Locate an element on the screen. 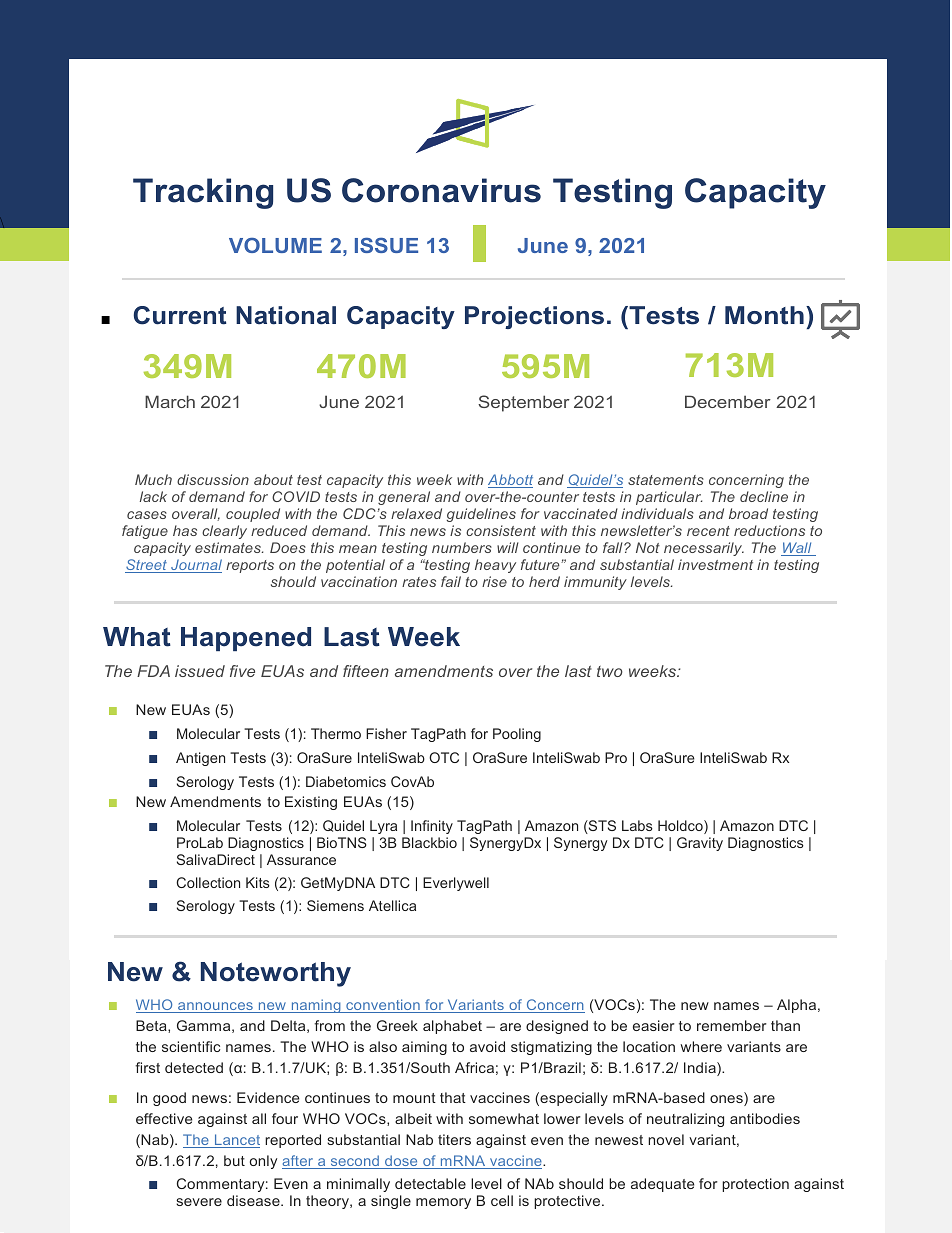  Tracking is located at coordinates (203, 193).
